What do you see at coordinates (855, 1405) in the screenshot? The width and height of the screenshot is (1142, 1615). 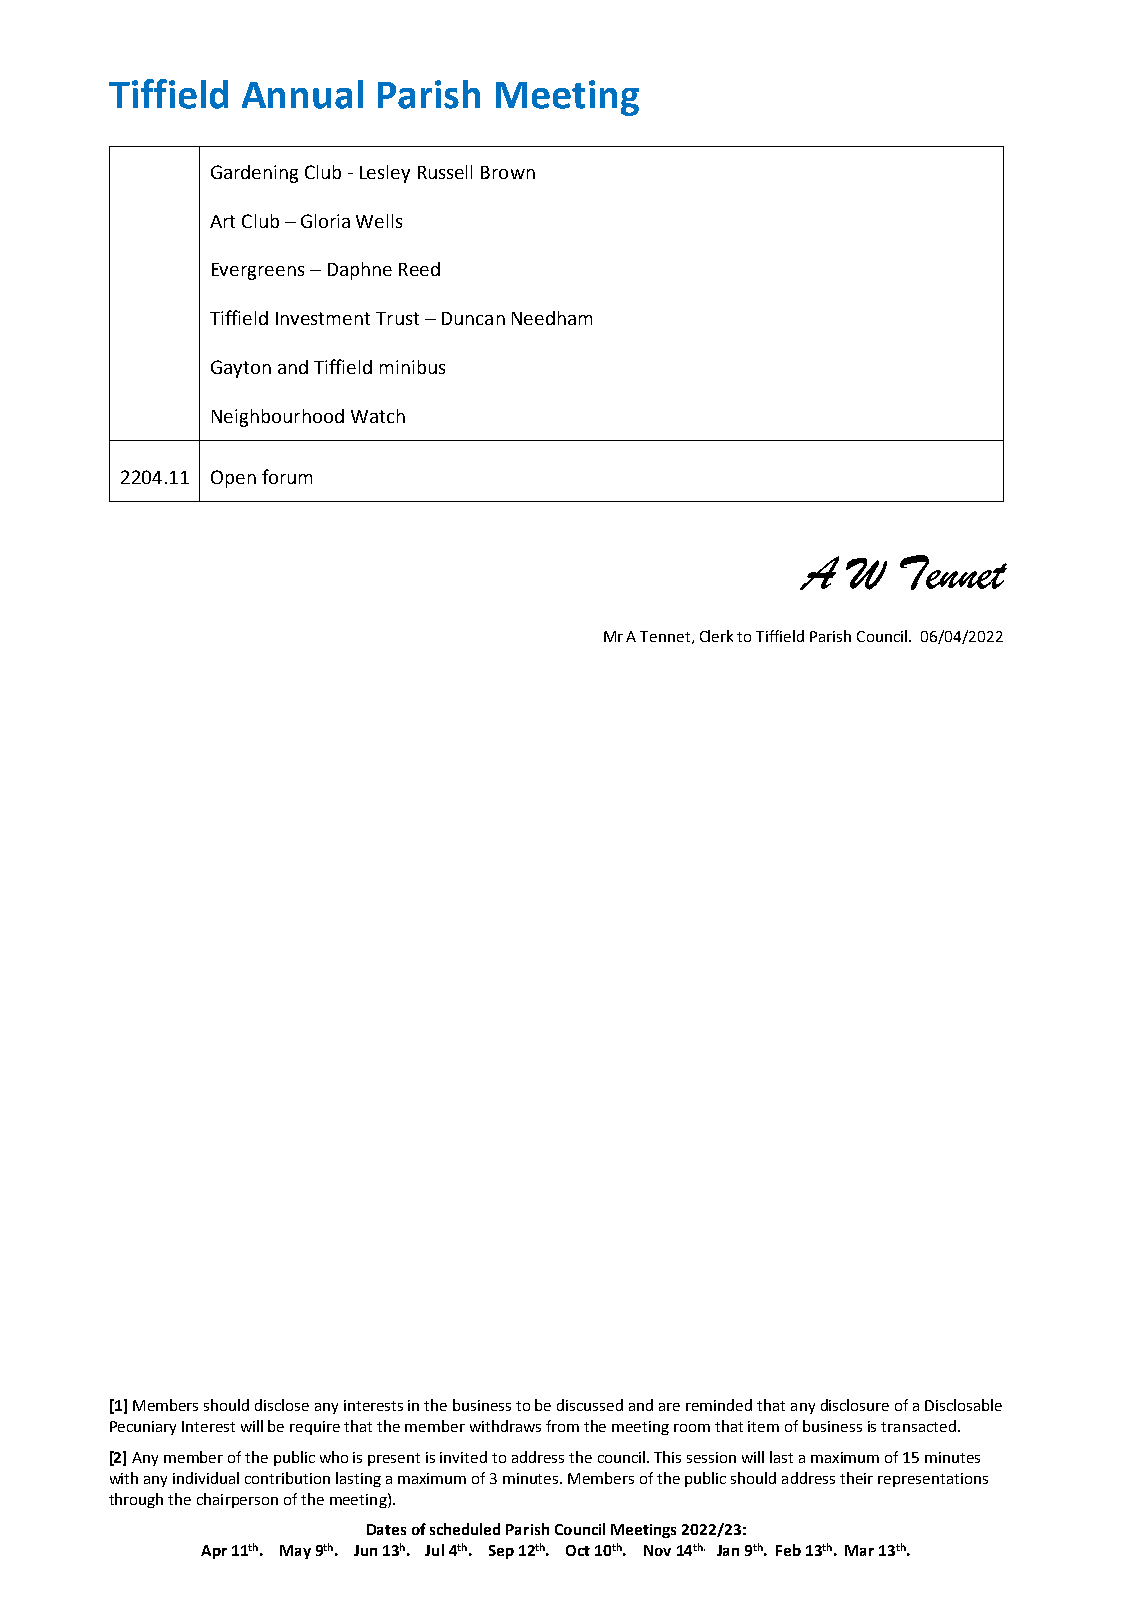 I see `disclosure` at bounding box center [855, 1405].
